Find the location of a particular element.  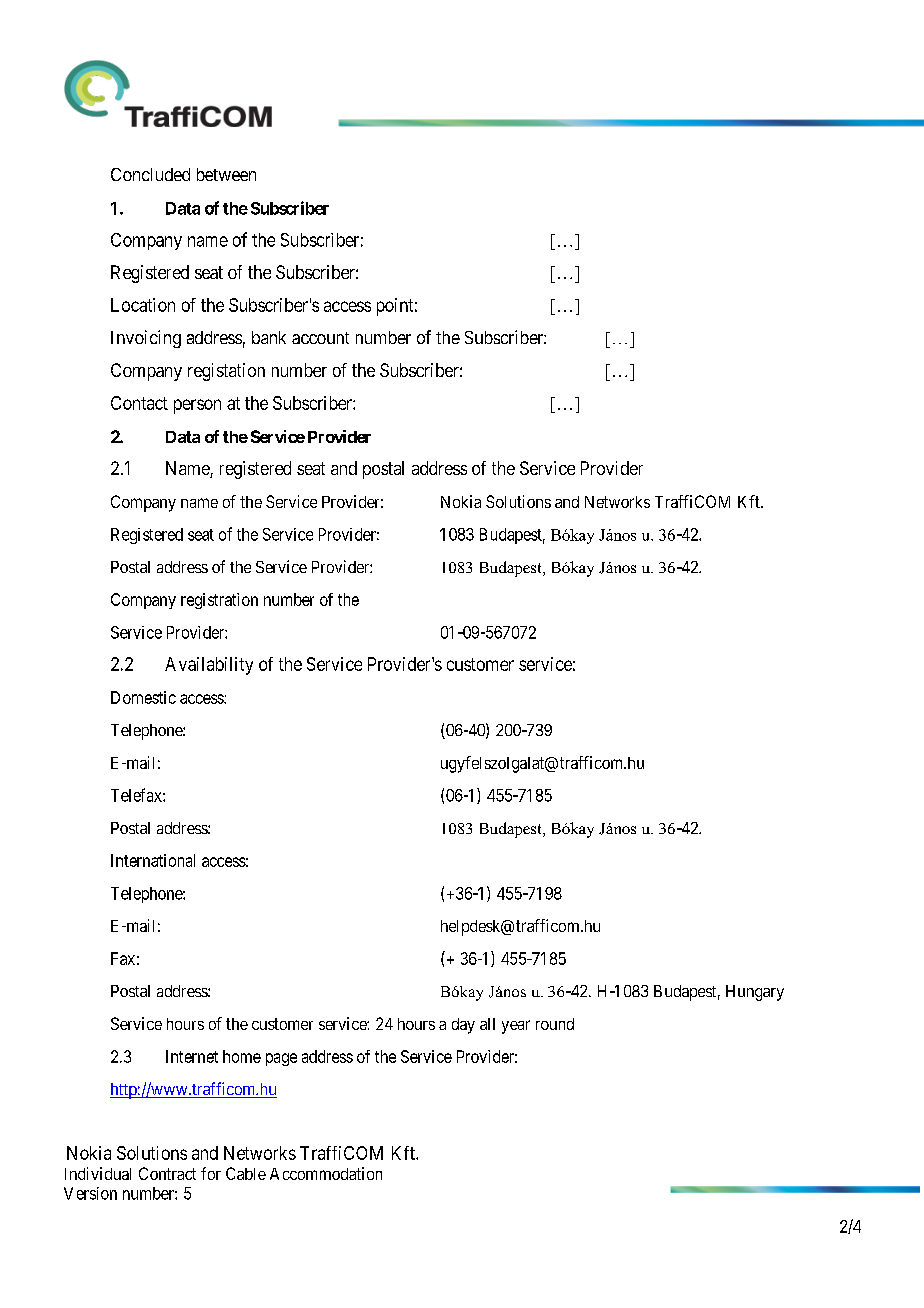

bank is located at coordinates (269, 337).
